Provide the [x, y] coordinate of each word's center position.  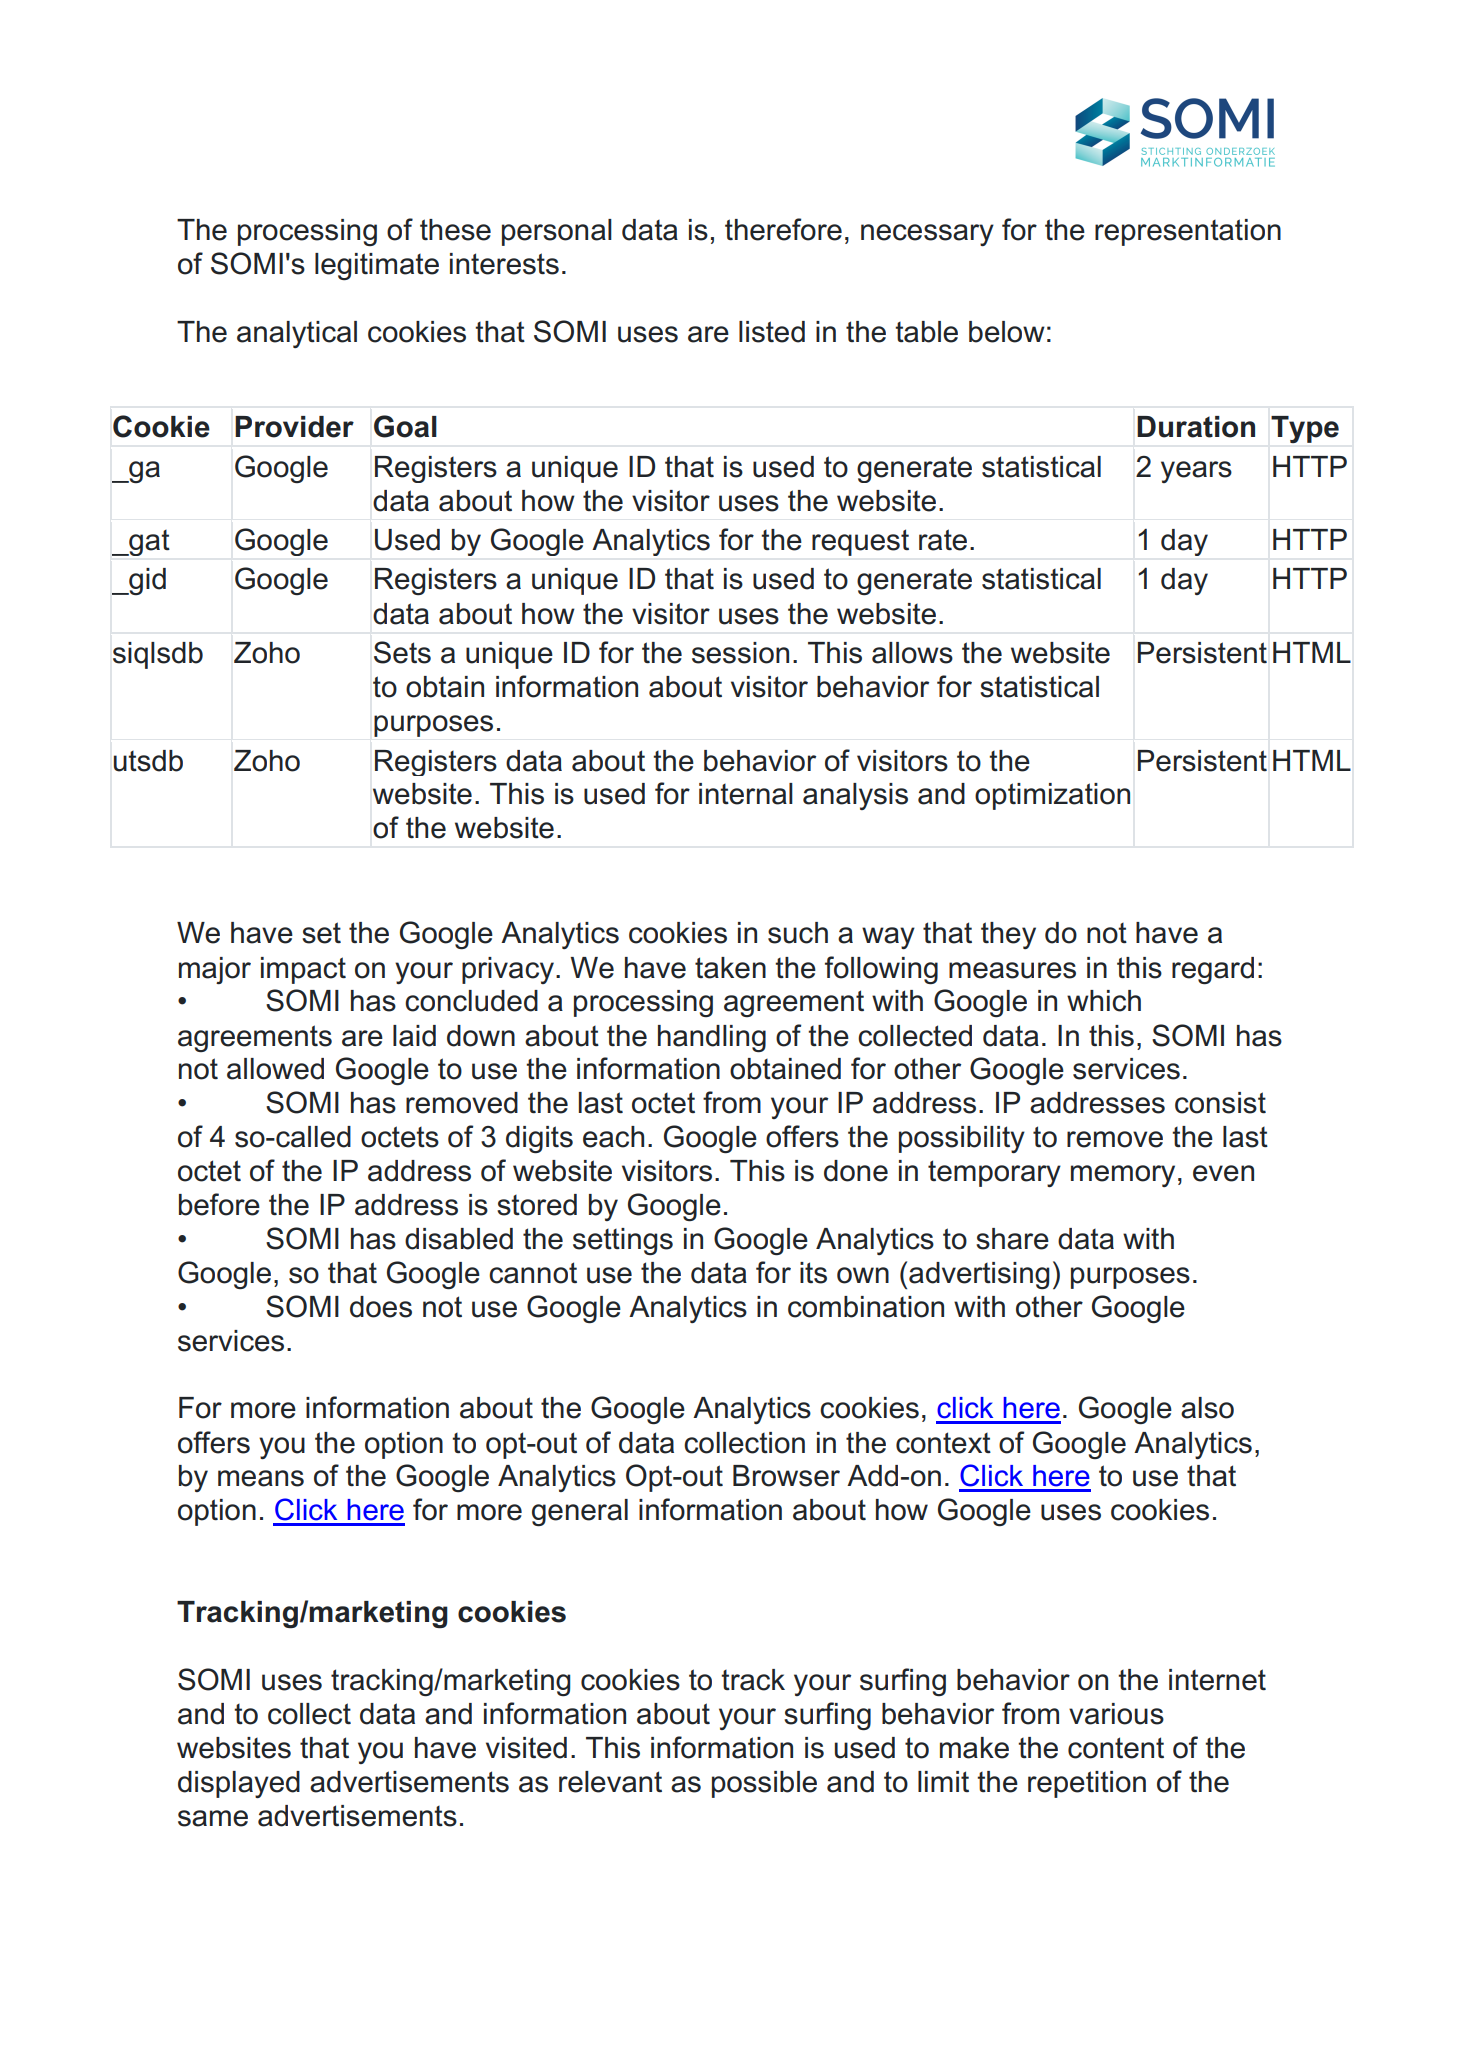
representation [1188, 232]
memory [1123, 1176]
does [381, 1307]
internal [746, 794]
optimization [1052, 796]
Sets [402, 652]
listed [772, 332]
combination [866, 1307]
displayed [239, 1784]
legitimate [377, 266]
